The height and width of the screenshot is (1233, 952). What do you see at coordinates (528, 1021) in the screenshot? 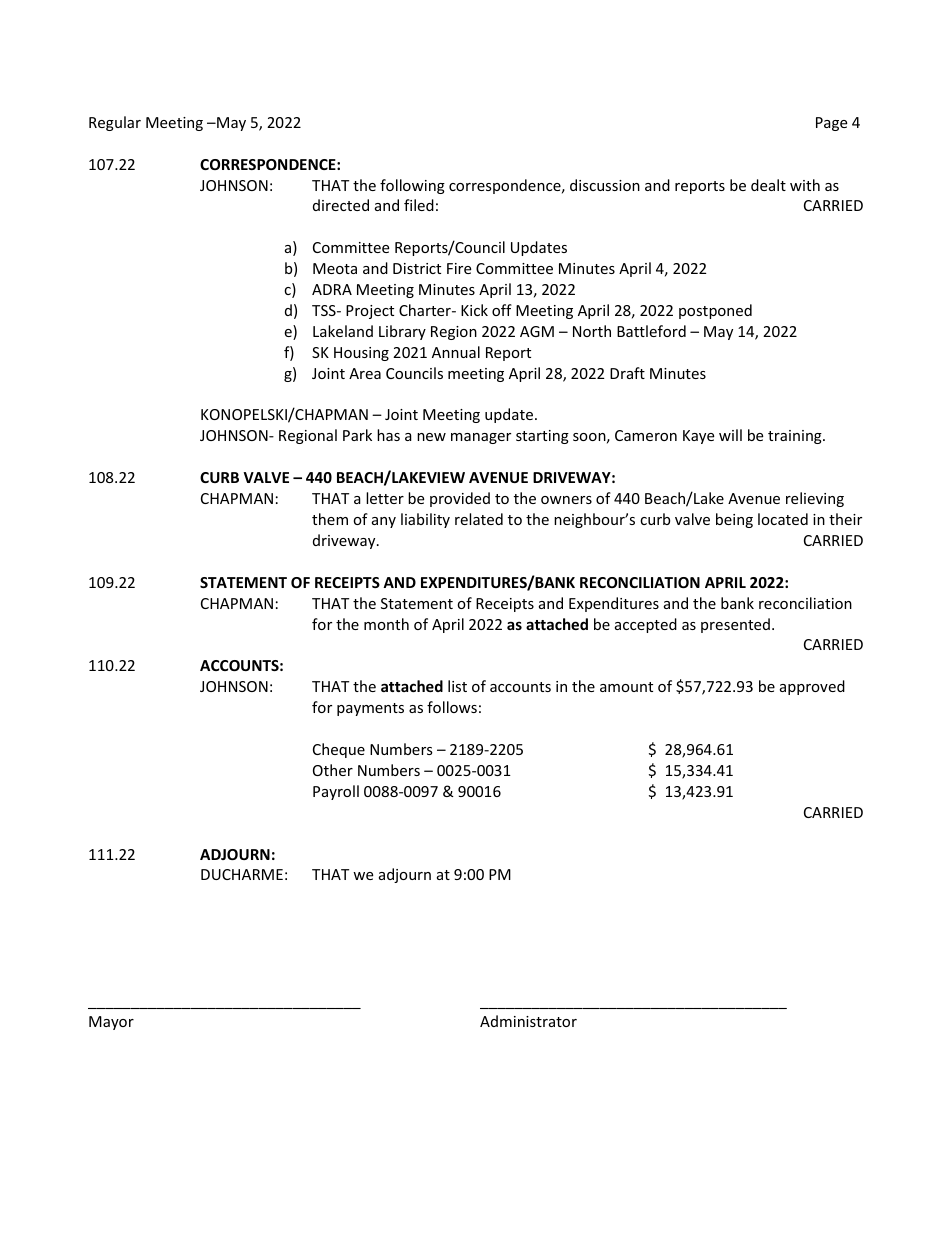
I see `Administrator` at bounding box center [528, 1021].
